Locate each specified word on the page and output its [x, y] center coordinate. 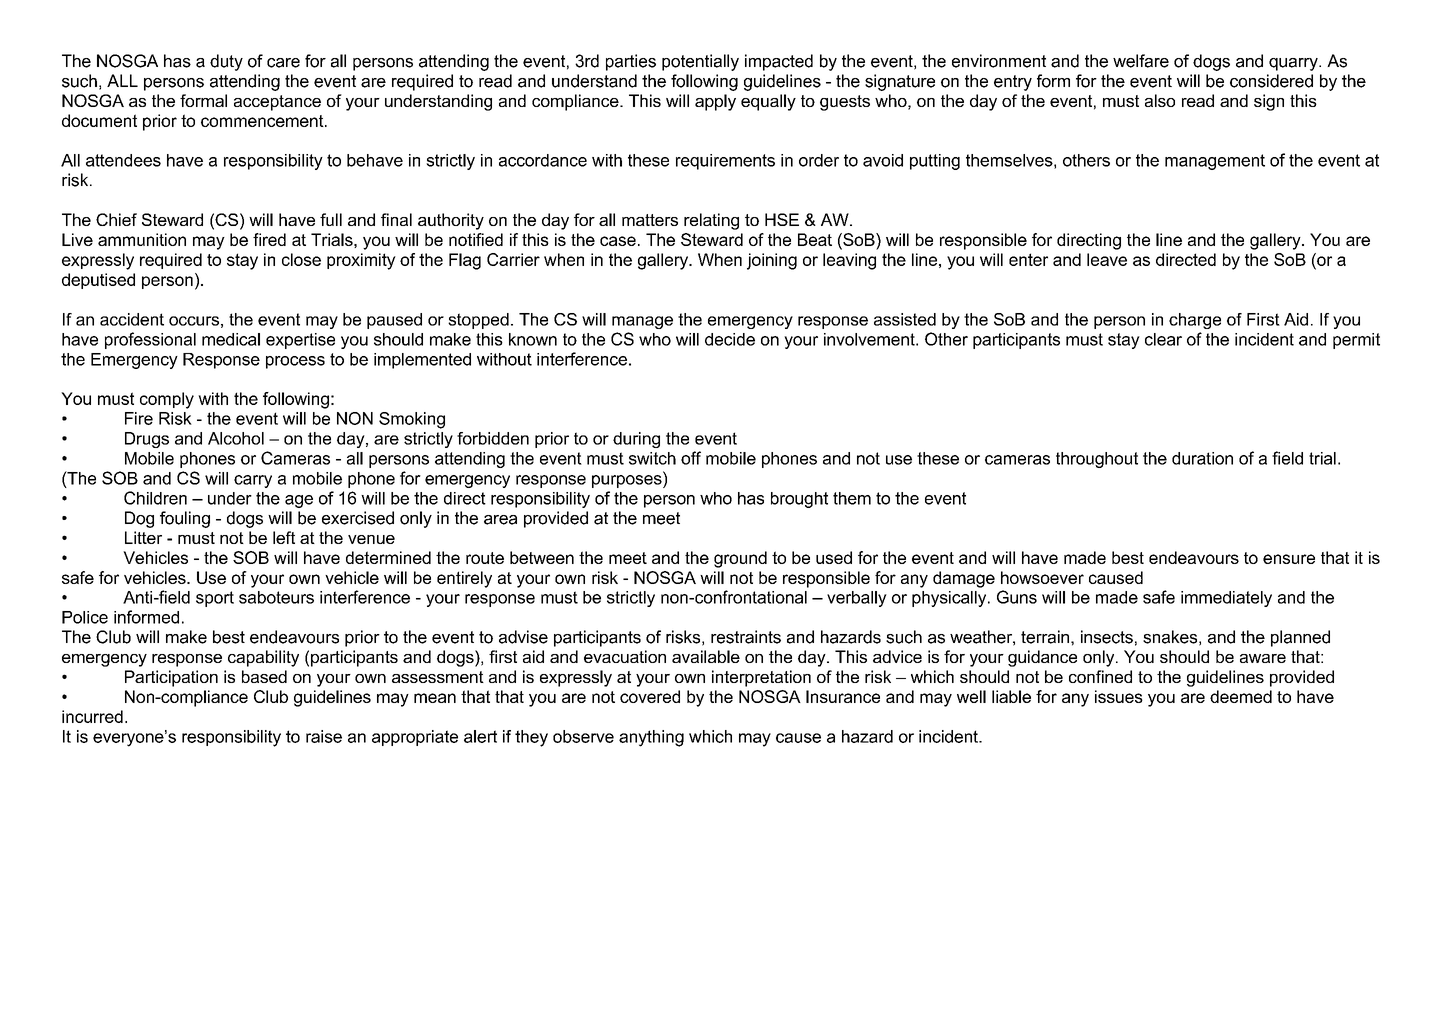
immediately [1226, 599]
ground [740, 559]
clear [1163, 339]
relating [711, 221]
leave [1107, 259]
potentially [700, 62]
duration [1202, 458]
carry [253, 481]
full [331, 219]
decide [730, 339]
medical [231, 339]
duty [226, 62]
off [691, 458]
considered [1271, 81]
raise [324, 736]
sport [215, 599]
